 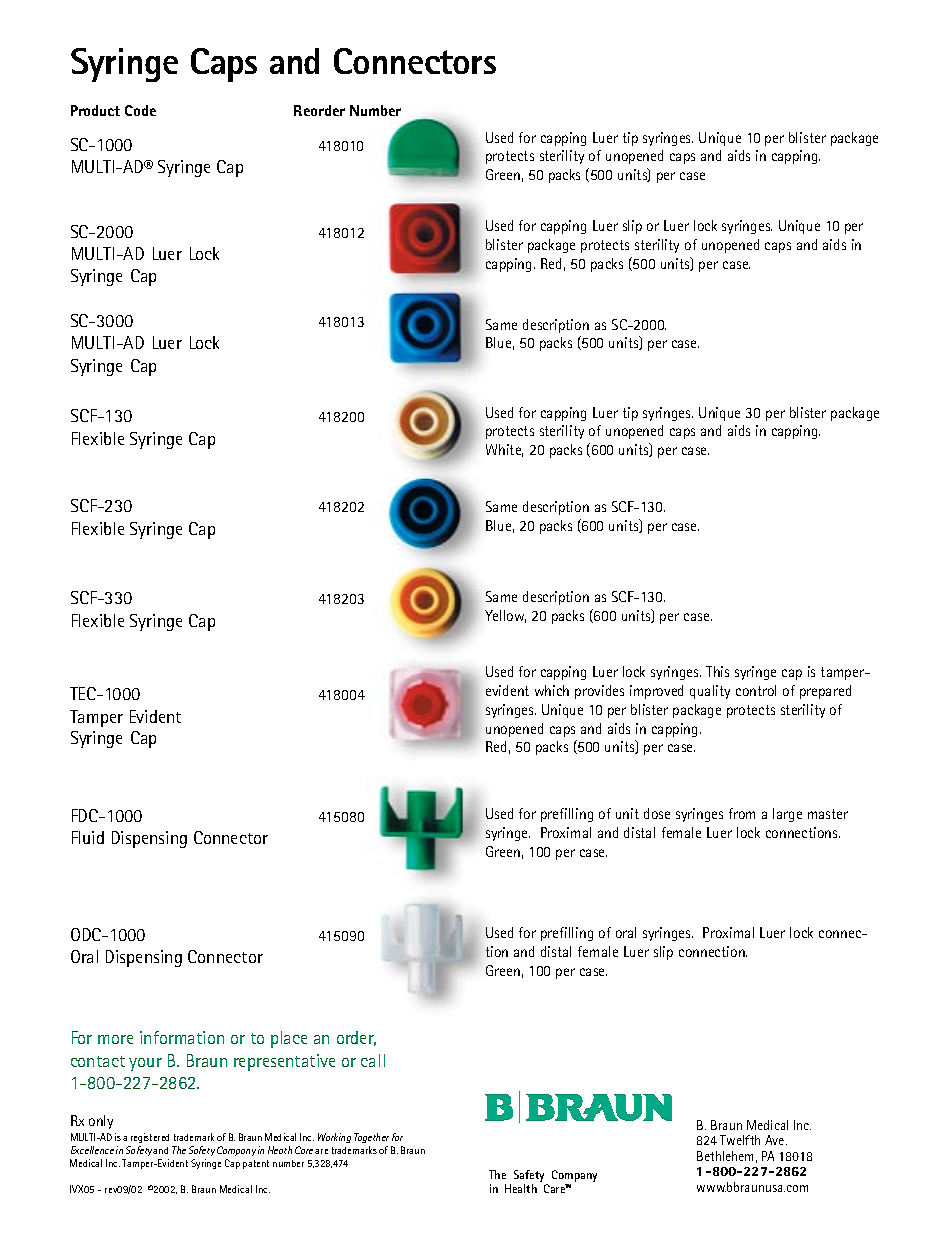 What do you see at coordinates (140, 110) in the screenshot?
I see `Code` at bounding box center [140, 110].
